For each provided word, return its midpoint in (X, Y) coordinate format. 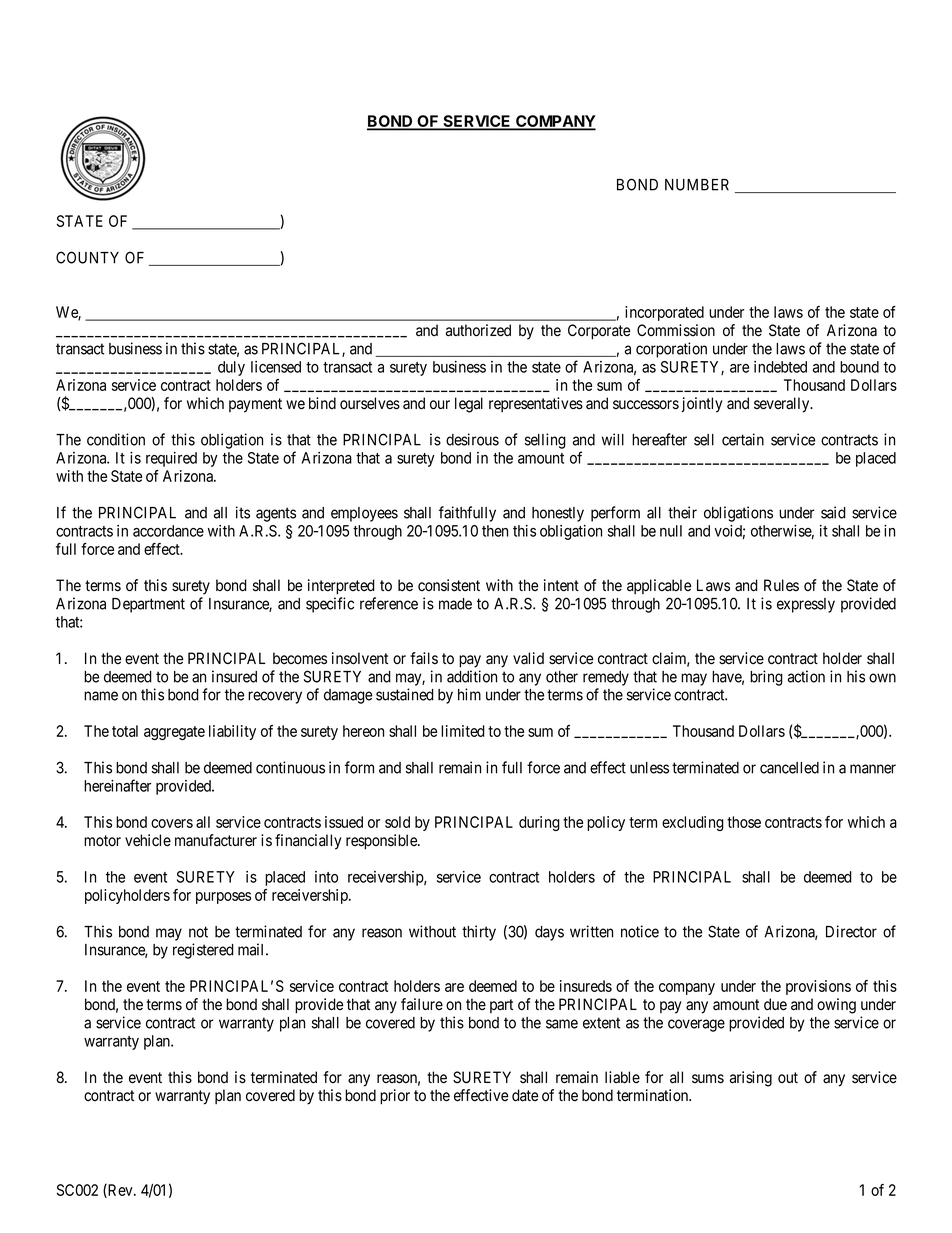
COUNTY (87, 257)
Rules (781, 585)
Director (851, 931)
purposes (223, 898)
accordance (168, 531)
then (495, 531)
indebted (780, 367)
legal (469, 405)
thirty (479, 933)
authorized (478, 330)
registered (203, 951)
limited (463, 731)
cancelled (789, 768)
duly (231, 368)
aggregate (174, 733)
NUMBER (697, 185)
